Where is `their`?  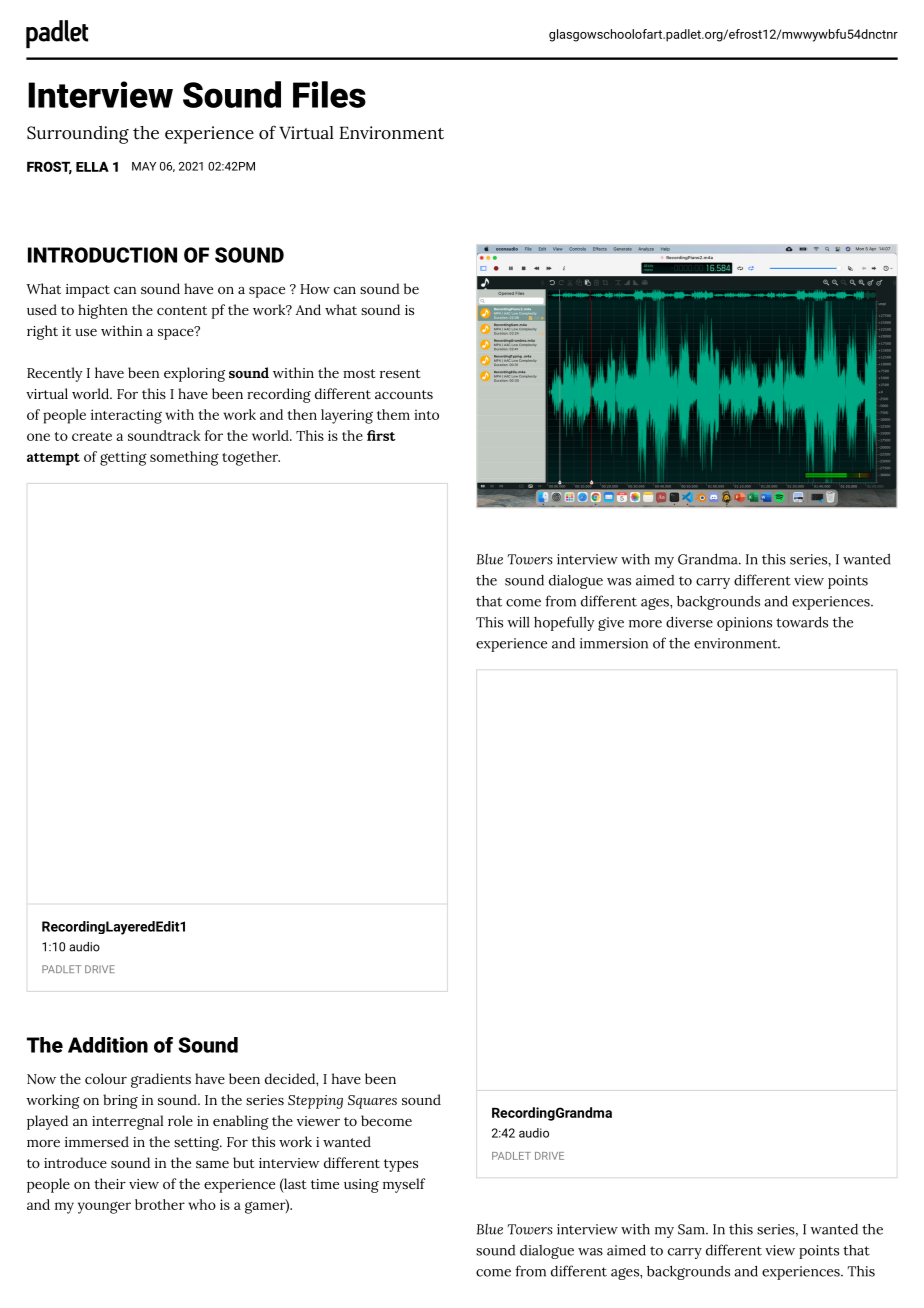 their is located at coordinates (110, 1183).
